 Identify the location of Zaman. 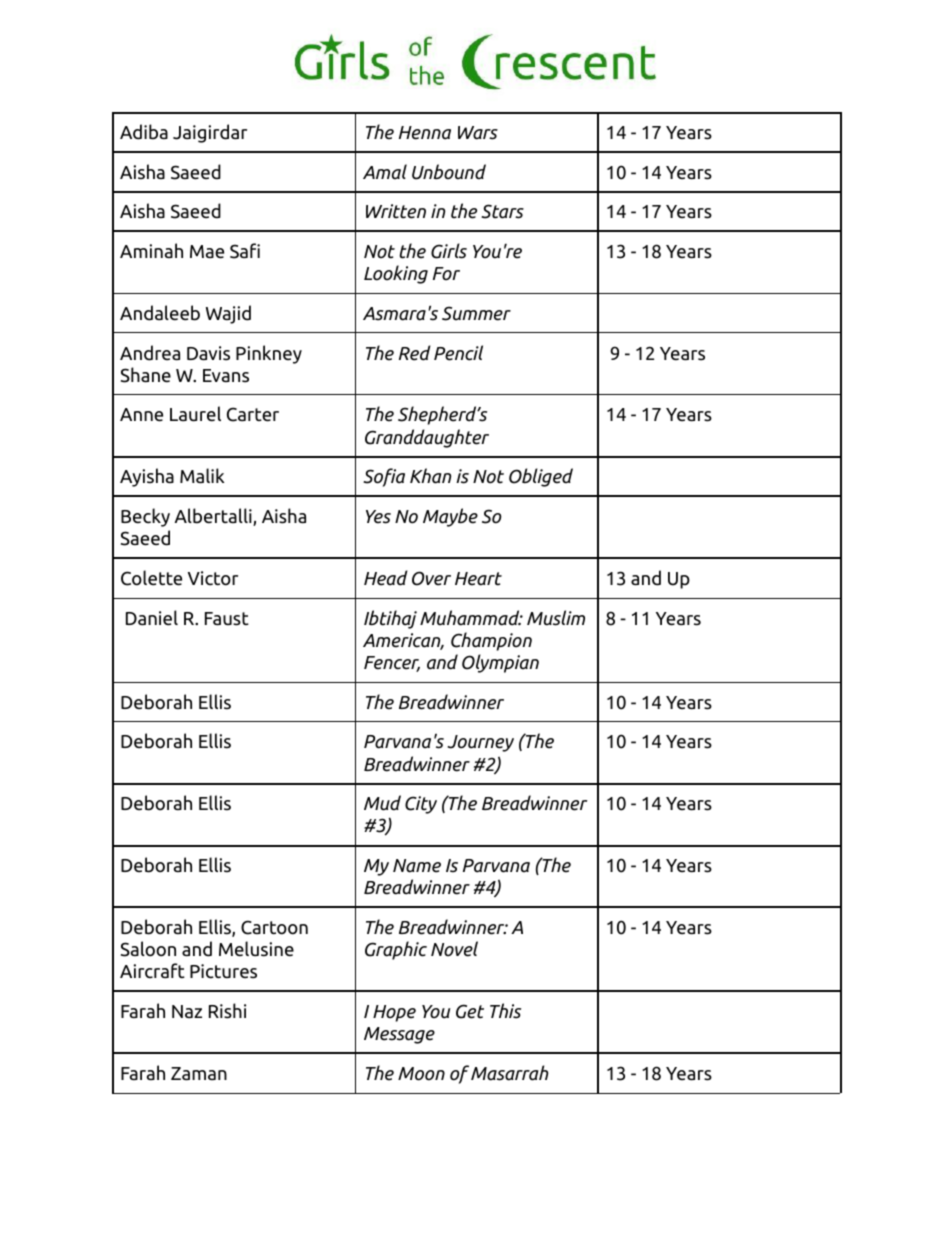
(199, 1073).
